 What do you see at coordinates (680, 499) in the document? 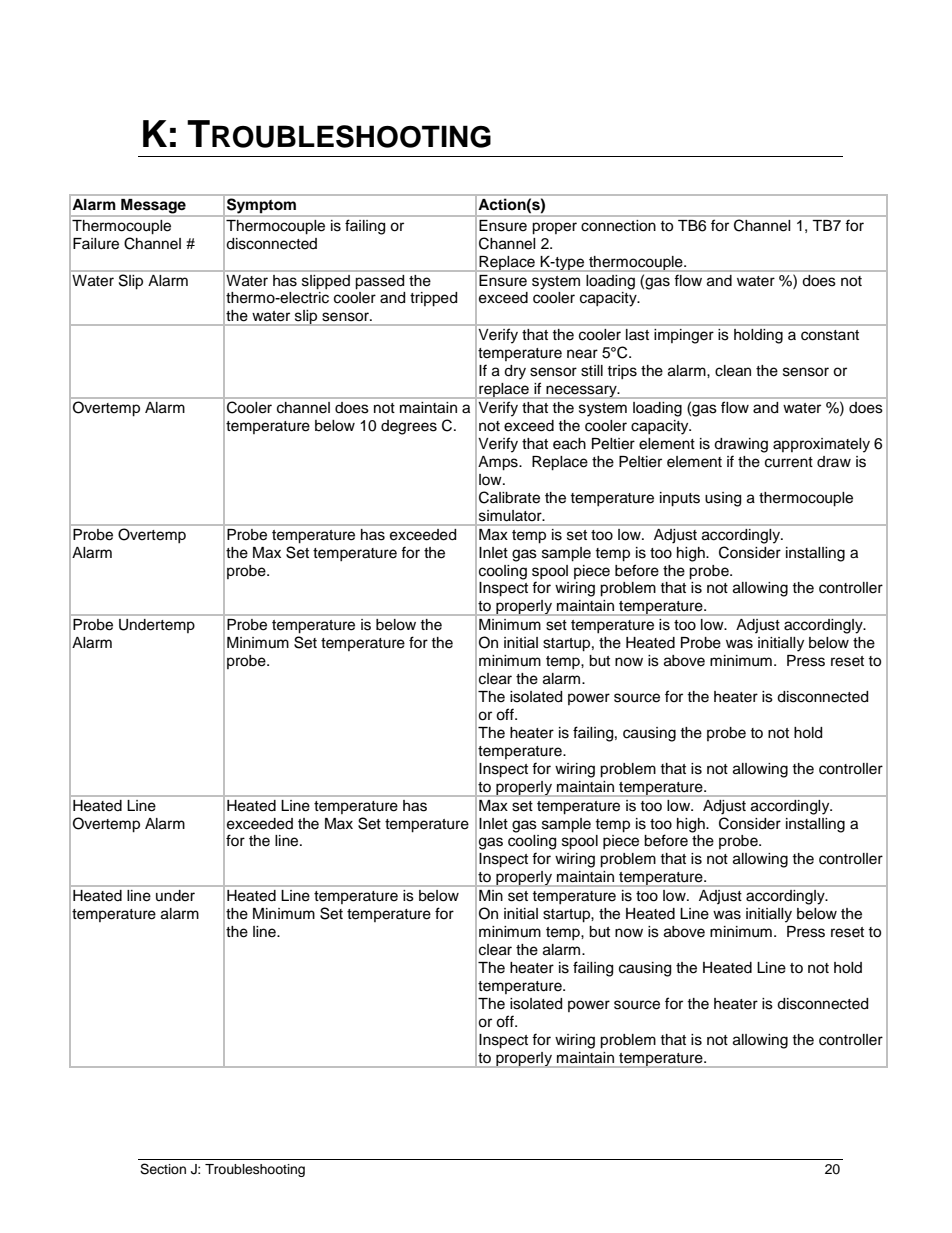
I see `inputs` at bounding box center [680, 499].
